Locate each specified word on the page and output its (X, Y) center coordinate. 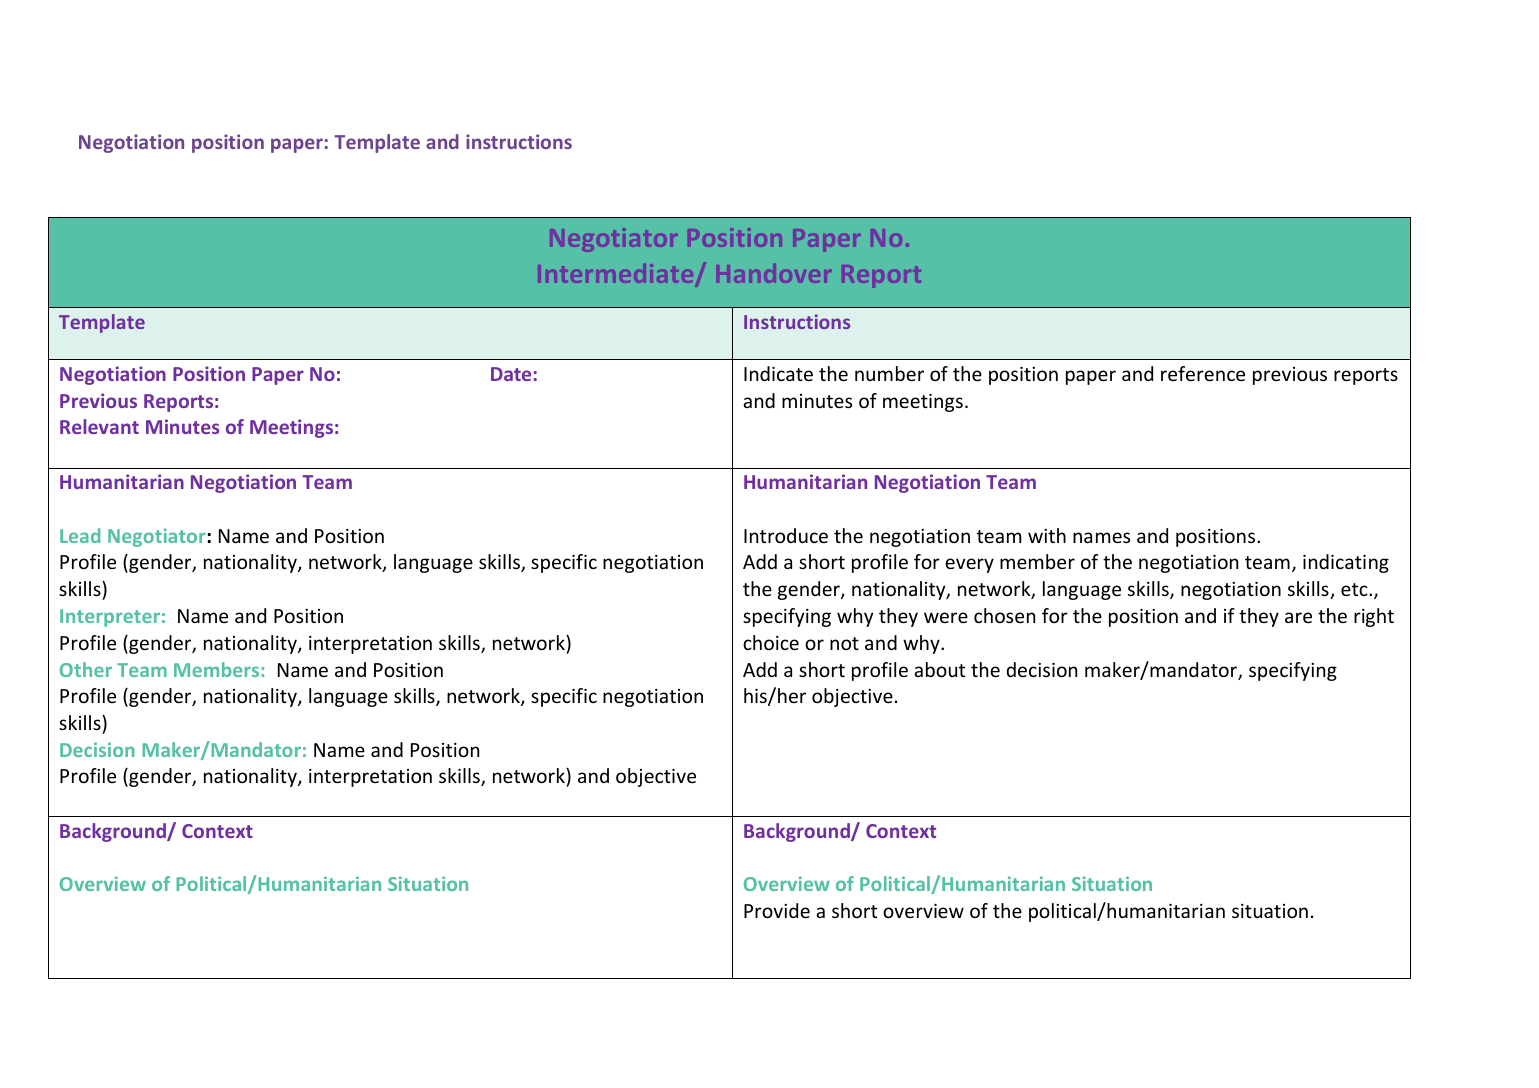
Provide (777, 910)
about (939, 669)
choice (771, 642)
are (1298, 617)
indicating (1346, 563)
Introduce (786, 535)
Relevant (99, 426)
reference (1203, 373)
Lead (80, 535)
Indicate (778, 373)
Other (86, 669)
